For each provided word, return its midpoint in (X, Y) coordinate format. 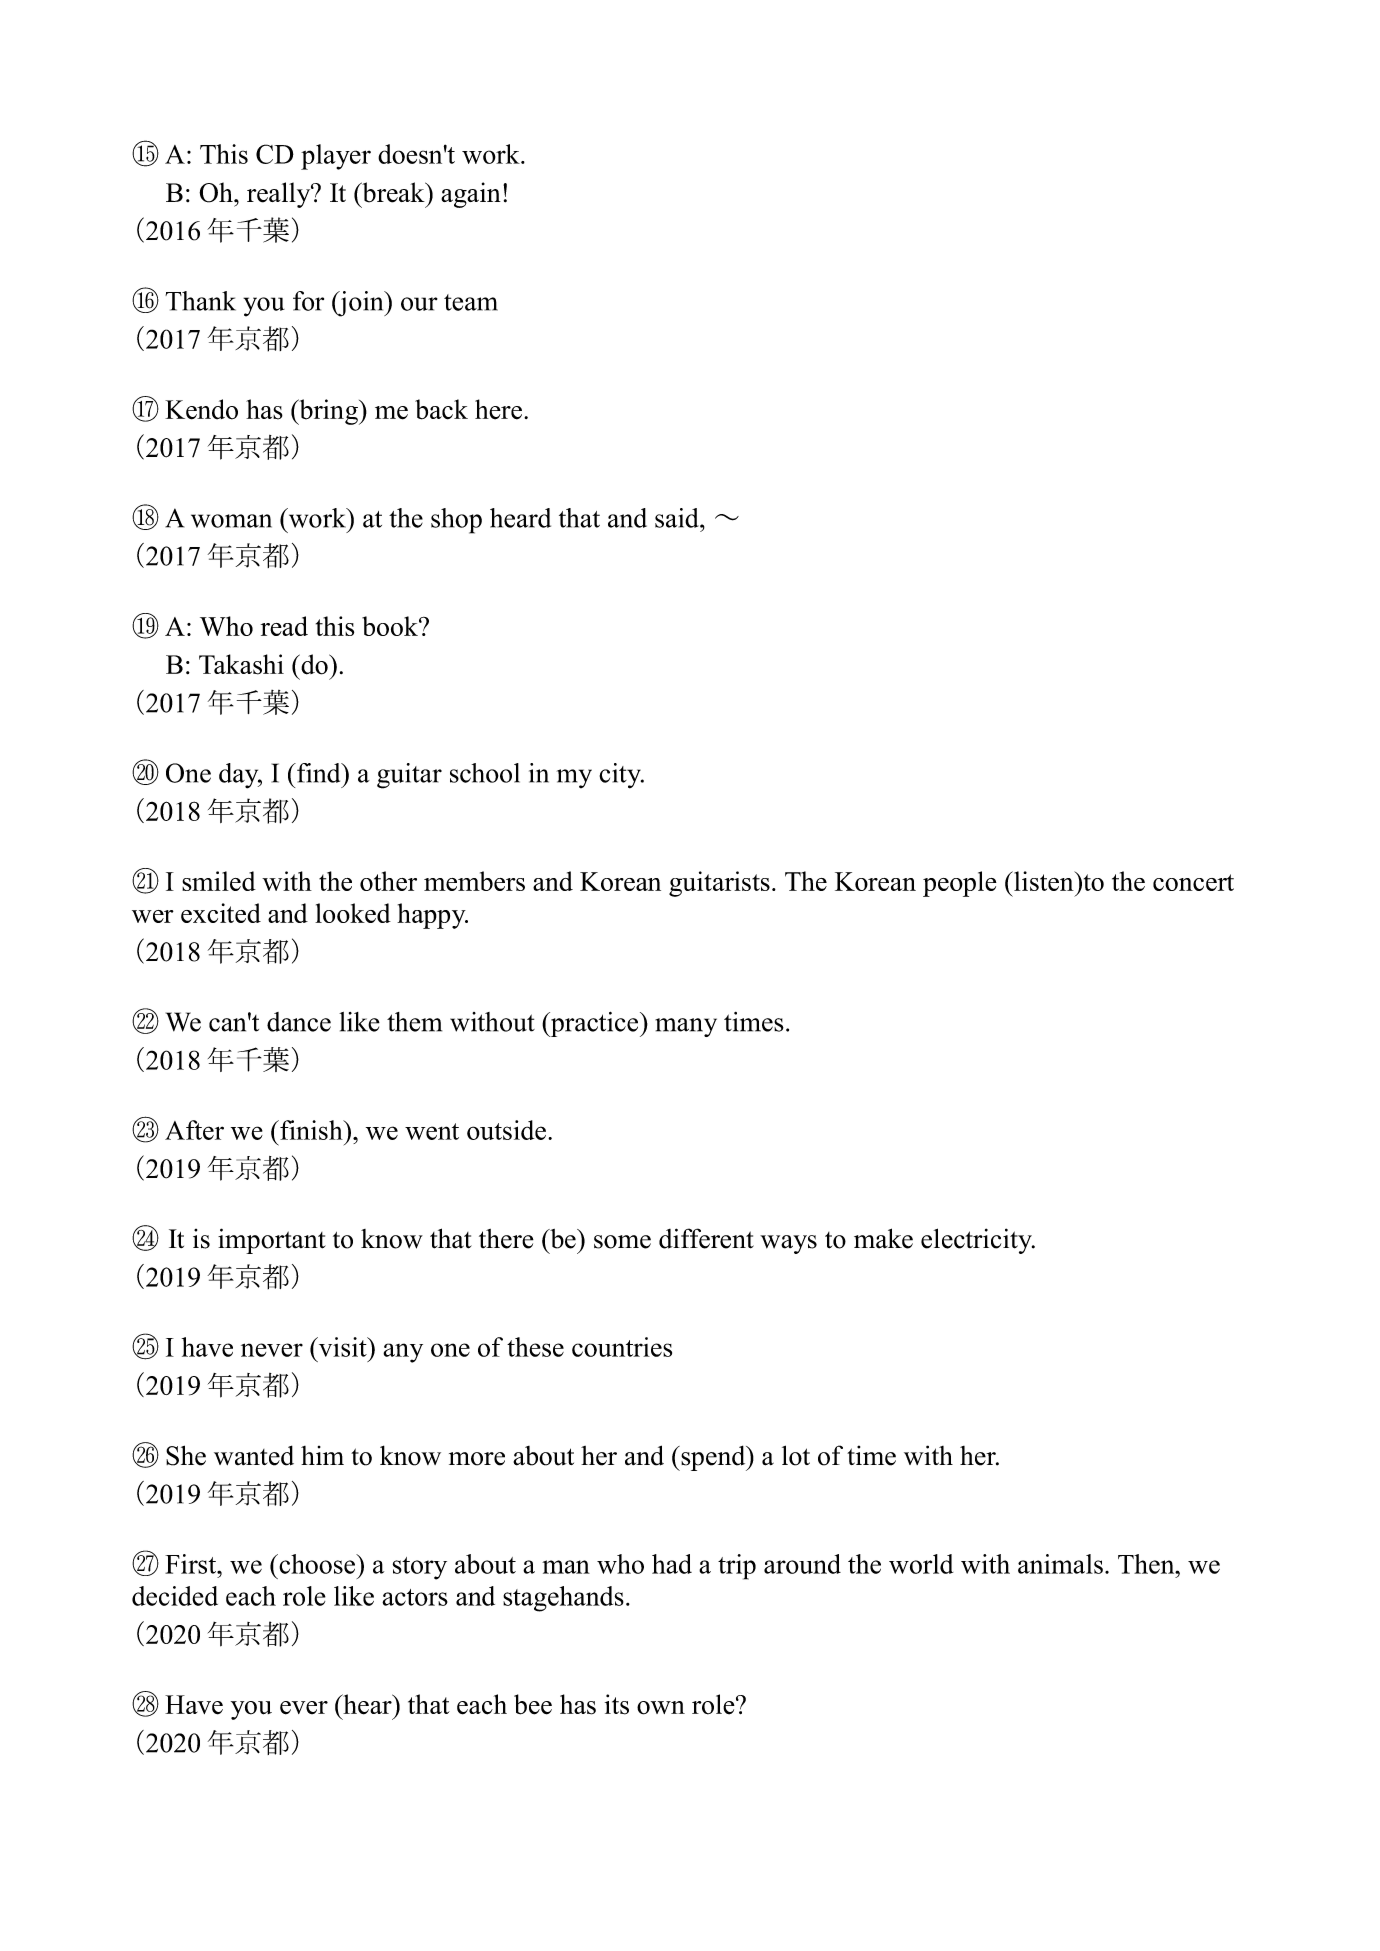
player (336, 157)
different (706, 1238)
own (661, 1708)
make (883, 1238)
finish (311, 1130)
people (960, 884)
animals (1060, 1564)
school (485, 773)
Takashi (241, 664)
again (471, 195)
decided (175, 1596)
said (678, 518)
